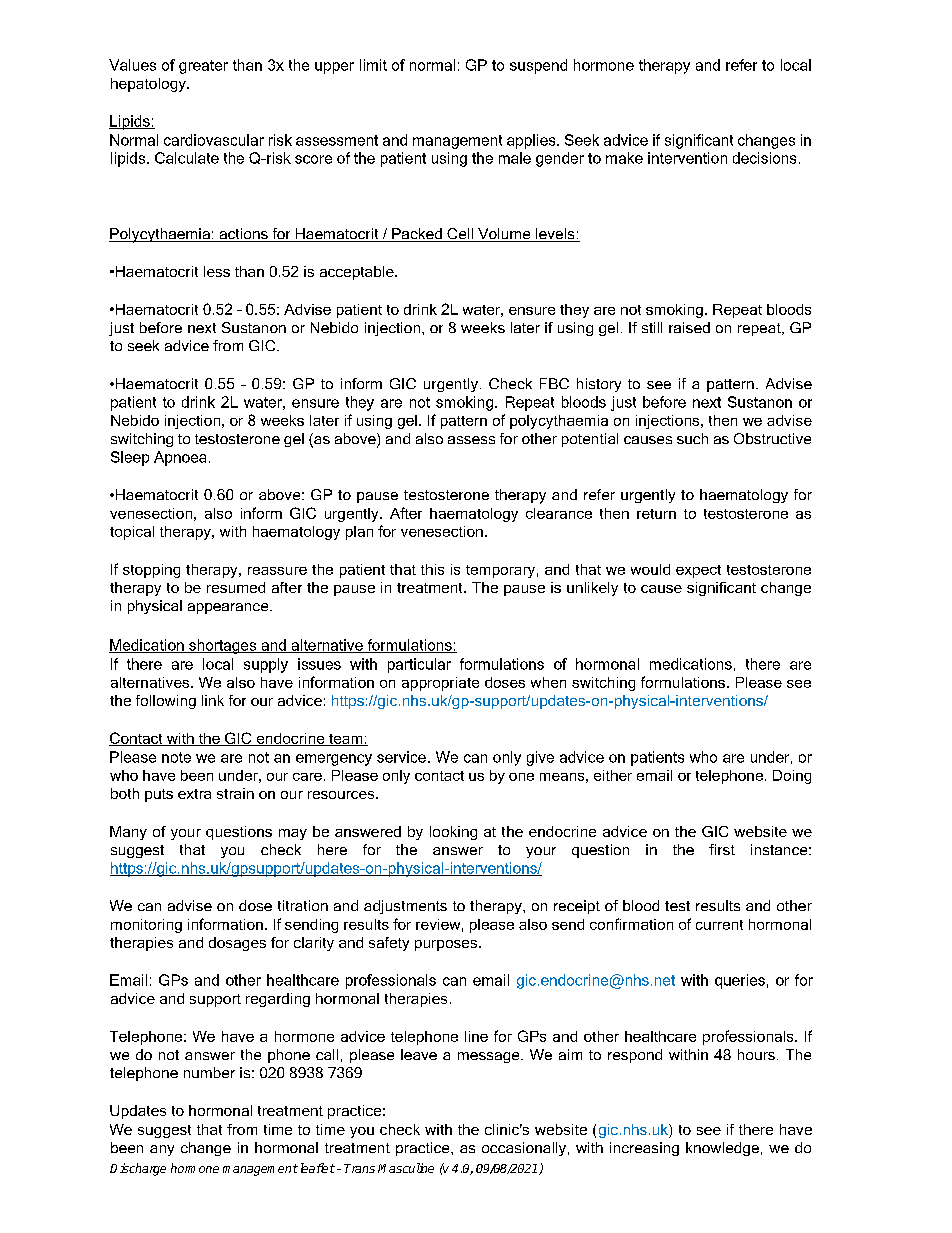 This screenshot has width=952, height=1233. I want to click on occasionally, so click(524, 1149).
